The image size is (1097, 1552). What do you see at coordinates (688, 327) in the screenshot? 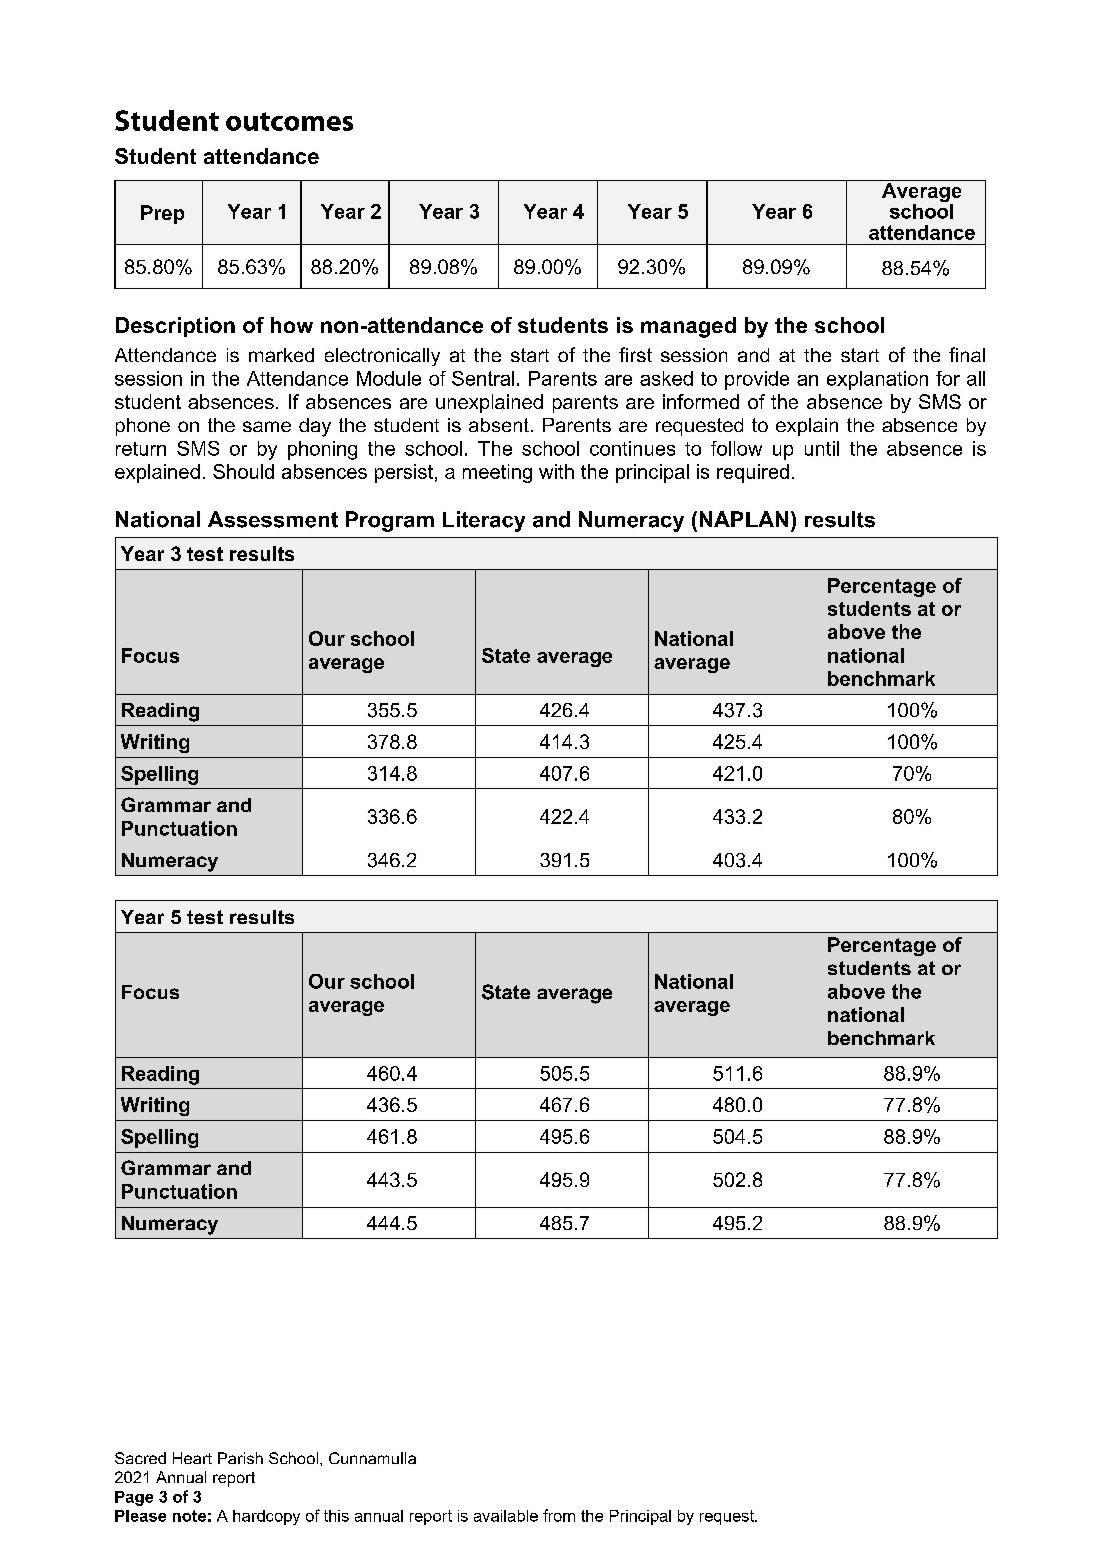
I see `managed` at bounding box center [688, 327].
